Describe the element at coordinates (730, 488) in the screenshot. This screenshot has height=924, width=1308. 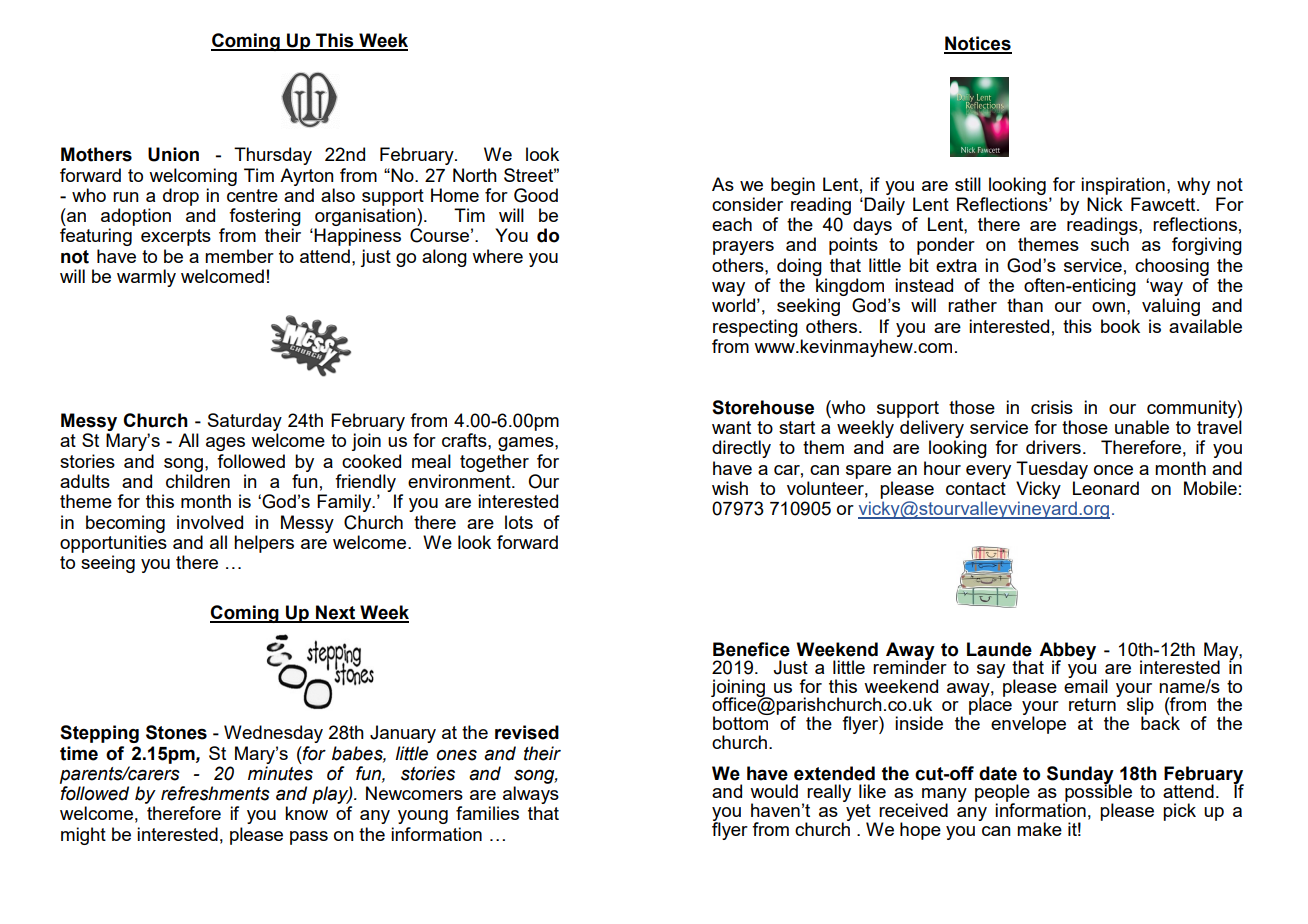
I see `wish` at that location.
